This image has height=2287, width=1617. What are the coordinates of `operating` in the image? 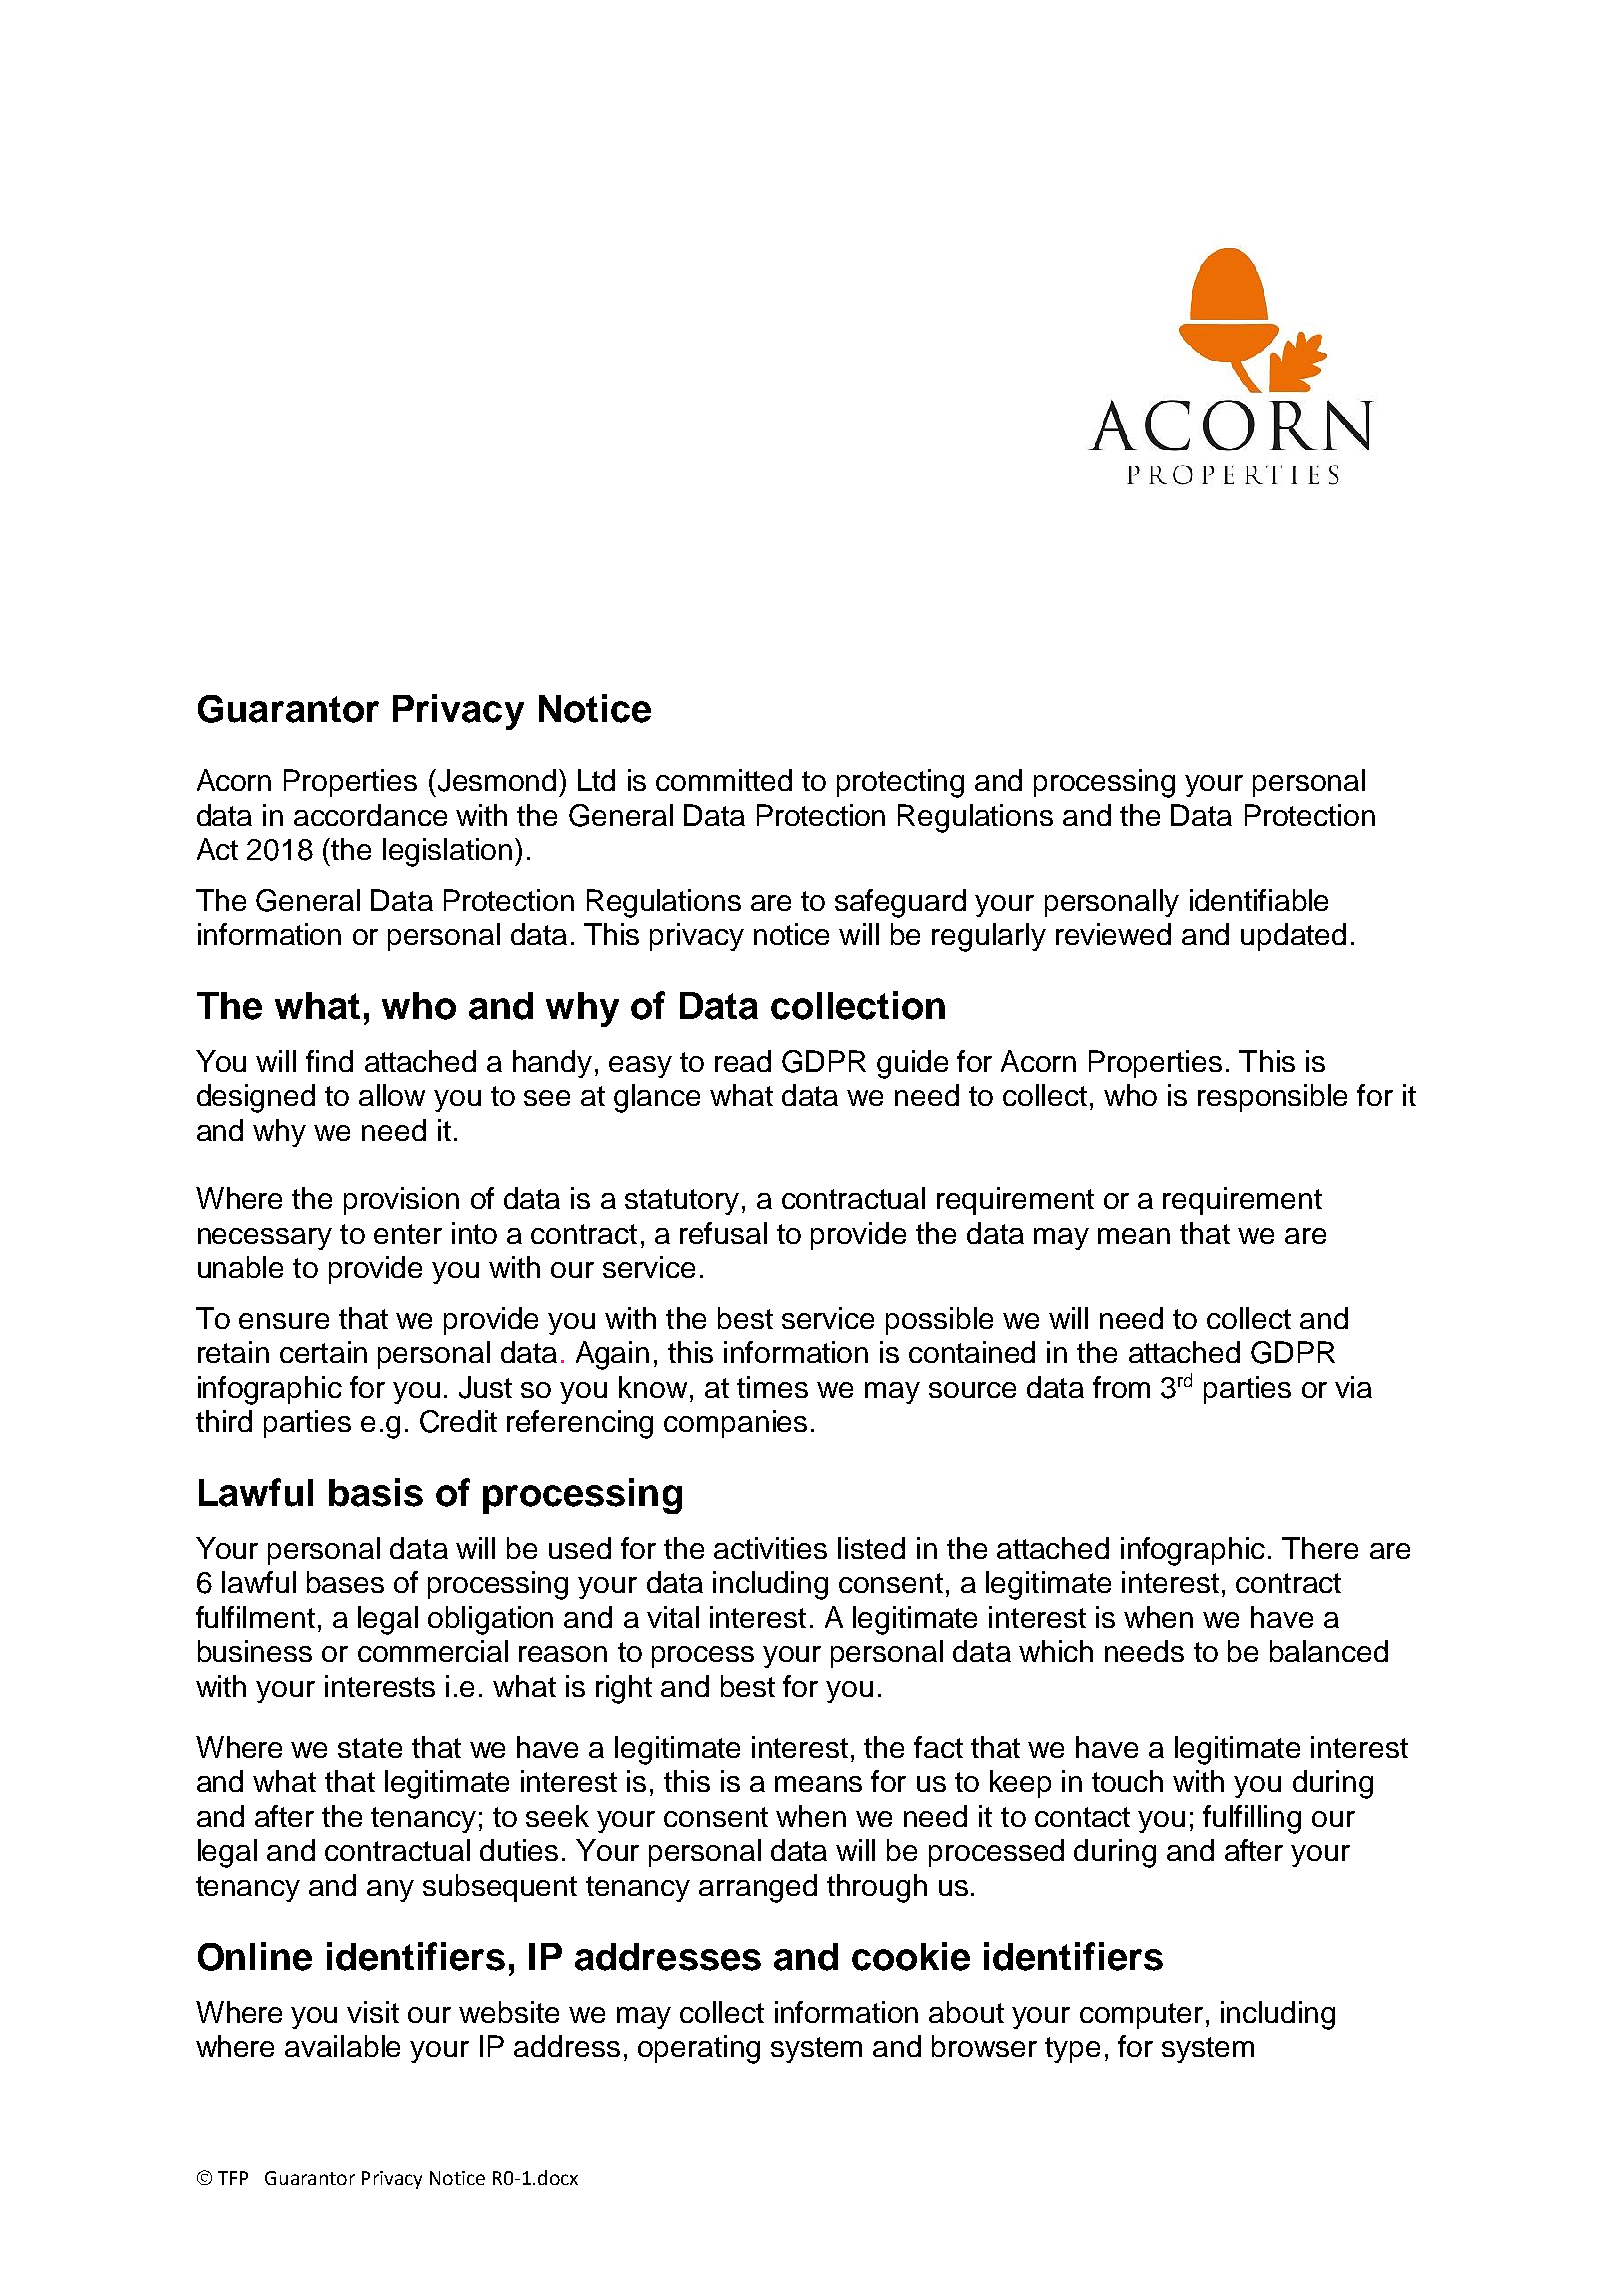 It's located at (699, 2049).
